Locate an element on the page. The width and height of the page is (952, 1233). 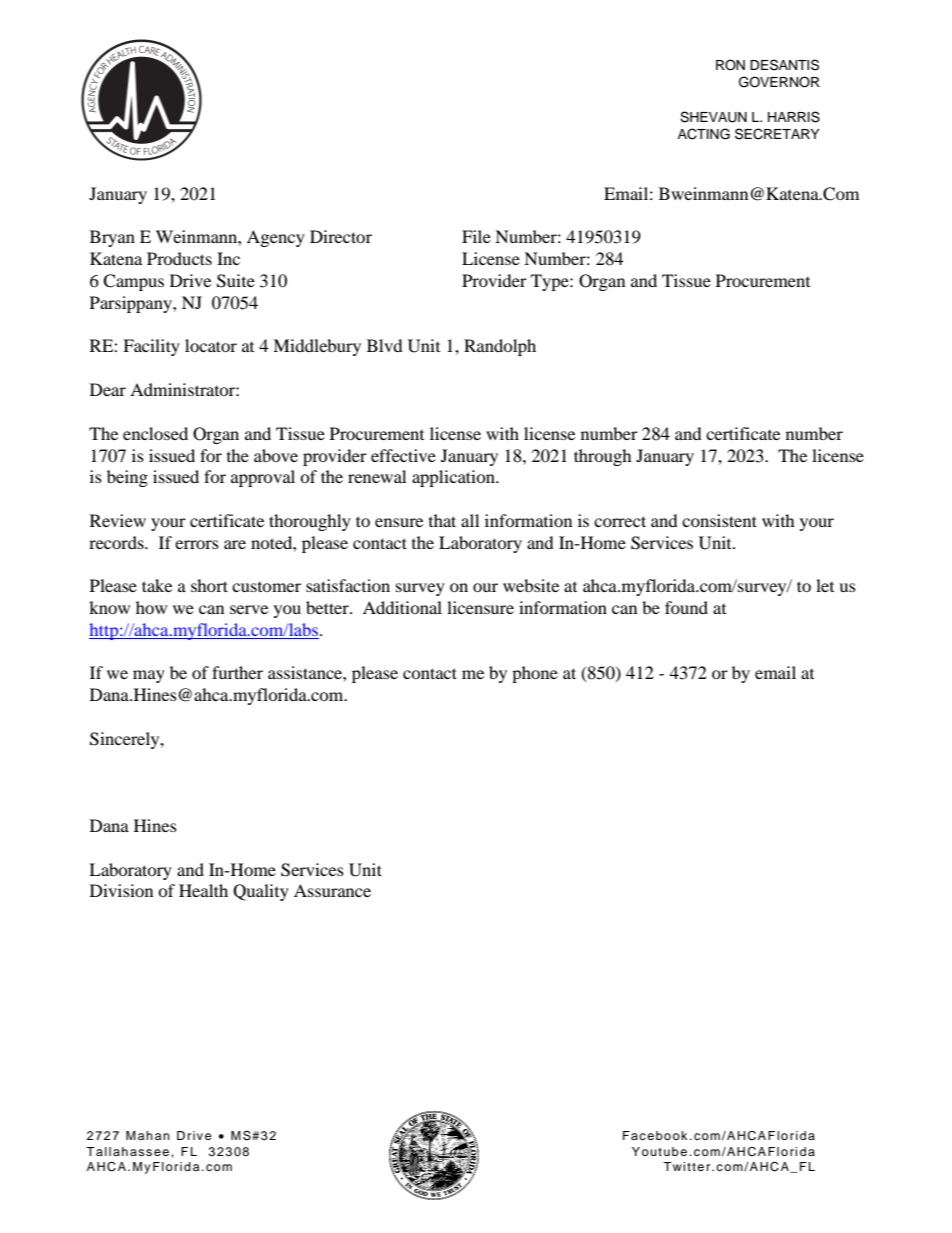
File is located at coordinates (476, 236).
